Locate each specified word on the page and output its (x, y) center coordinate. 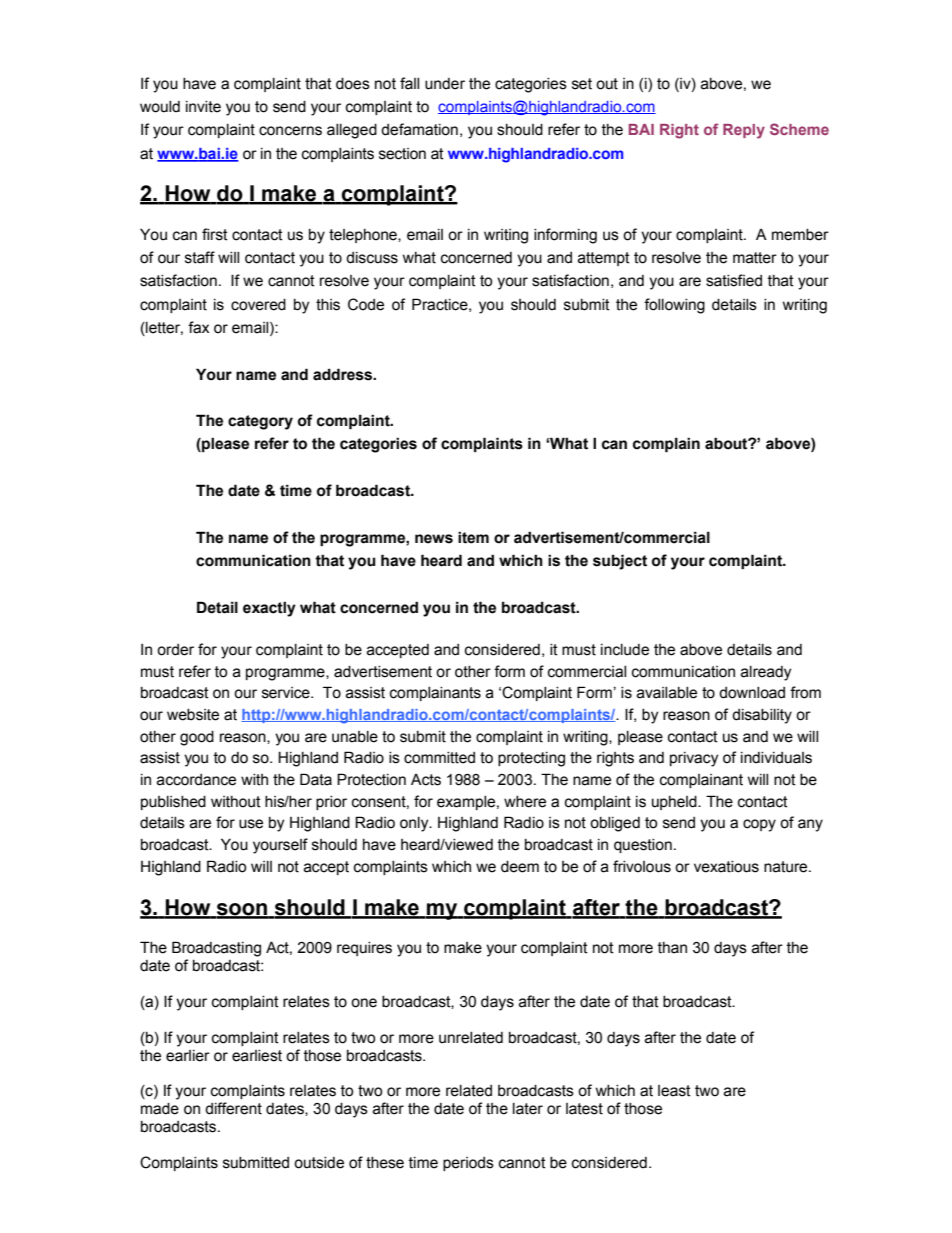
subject (620, 562)
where (525, 802)
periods (468, 1164)
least (674, 1091)
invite (203, 107)
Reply (744, 131)
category (260, 422)
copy (759, 825)
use (251, 824)
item (473, 537)
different (233, 1108)
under (445, 84)
